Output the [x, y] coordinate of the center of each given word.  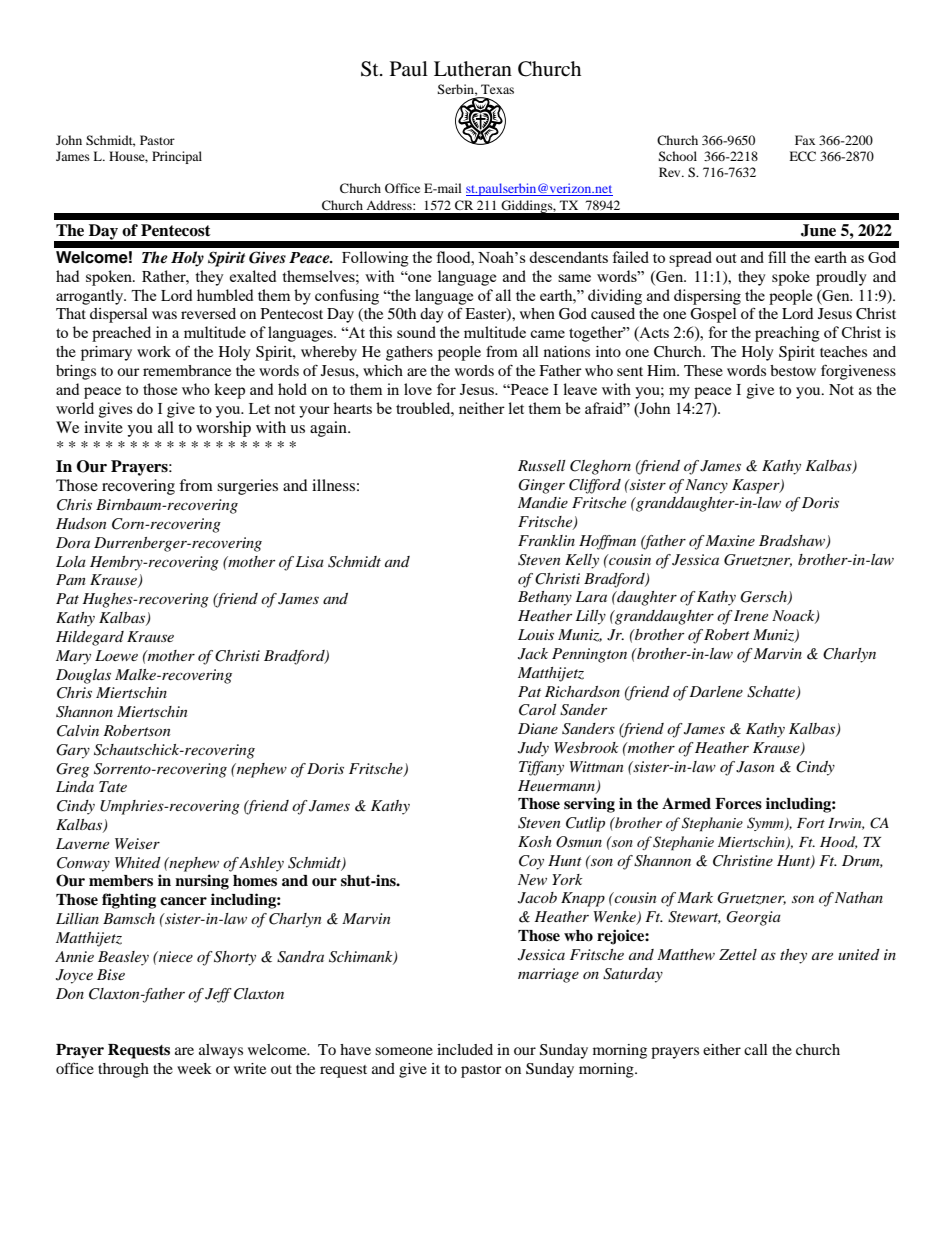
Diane [538, 728]
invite [103, 427]
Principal [177, 157]
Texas [497, 89]
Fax [805, 140]
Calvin [78, 731]
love [418, 389]
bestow [793, 370]
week [194, 1068]
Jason [755, 767]
